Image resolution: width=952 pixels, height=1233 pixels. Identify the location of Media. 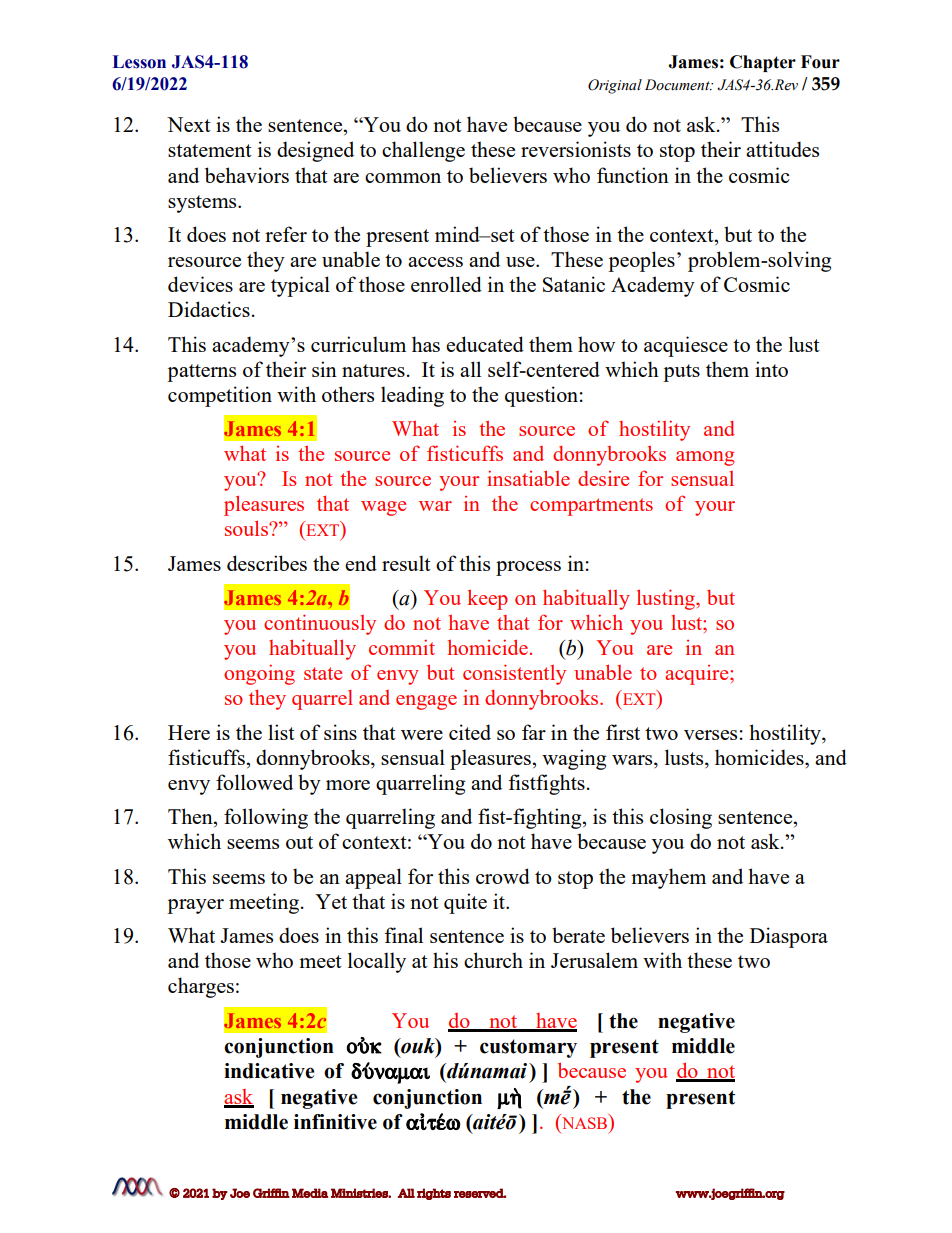
(310, 1193).
